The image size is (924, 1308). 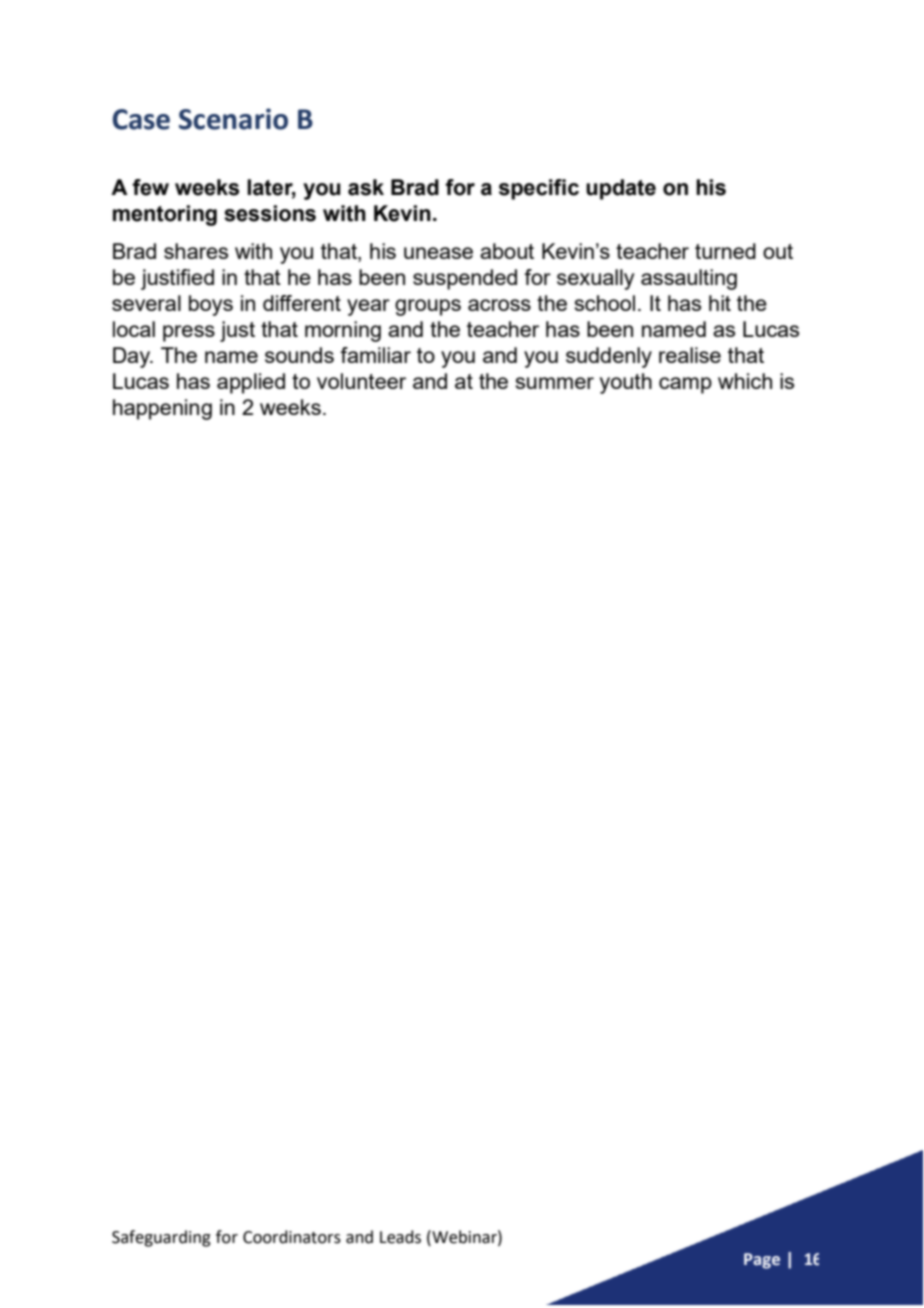 What do you see at coordinates (762, 1261) in the screenshot?
I see `Page` at bounding box center [762, 1261].
